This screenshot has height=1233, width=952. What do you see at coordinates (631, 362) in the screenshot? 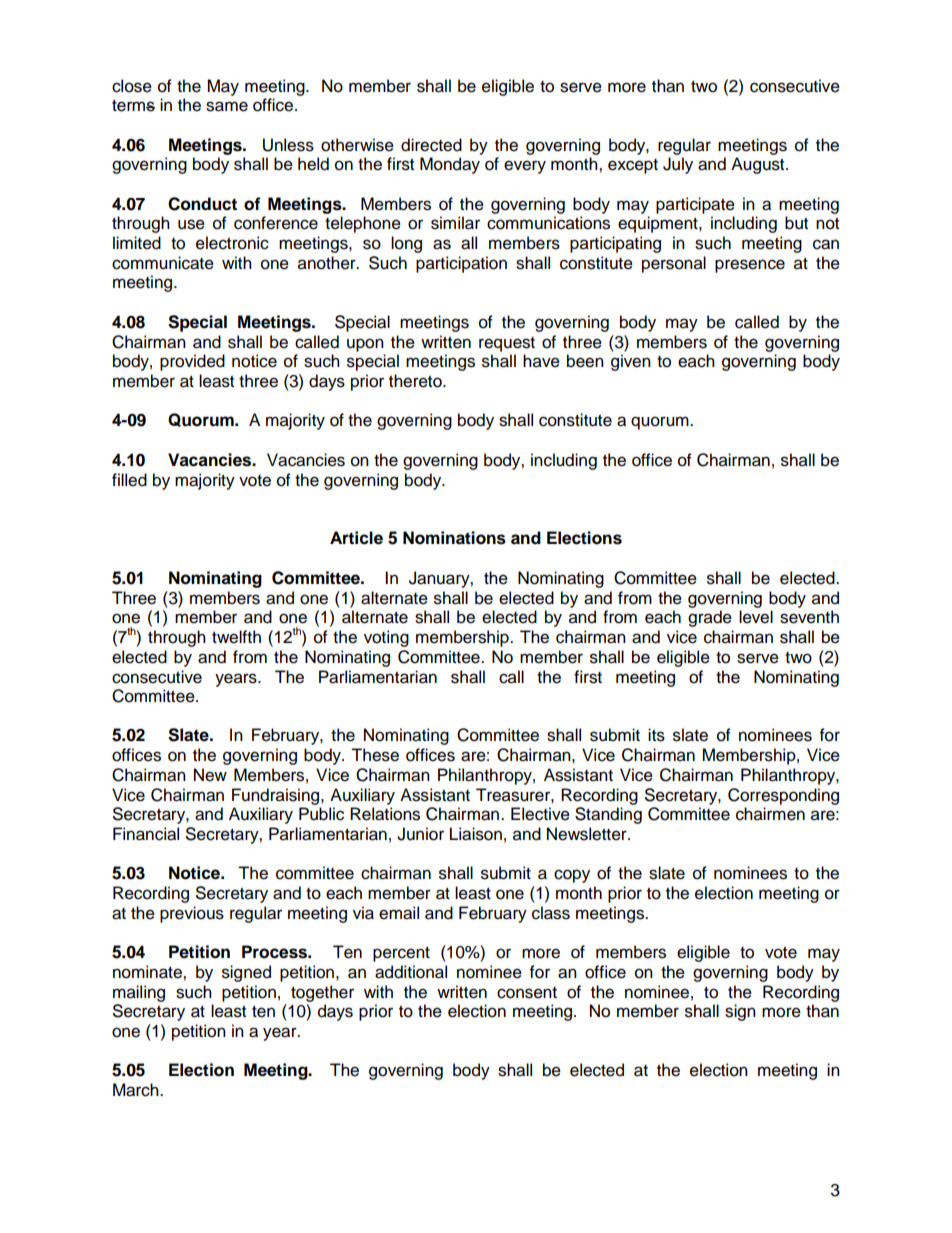
I see `given` at bounding box center [631, 362].
